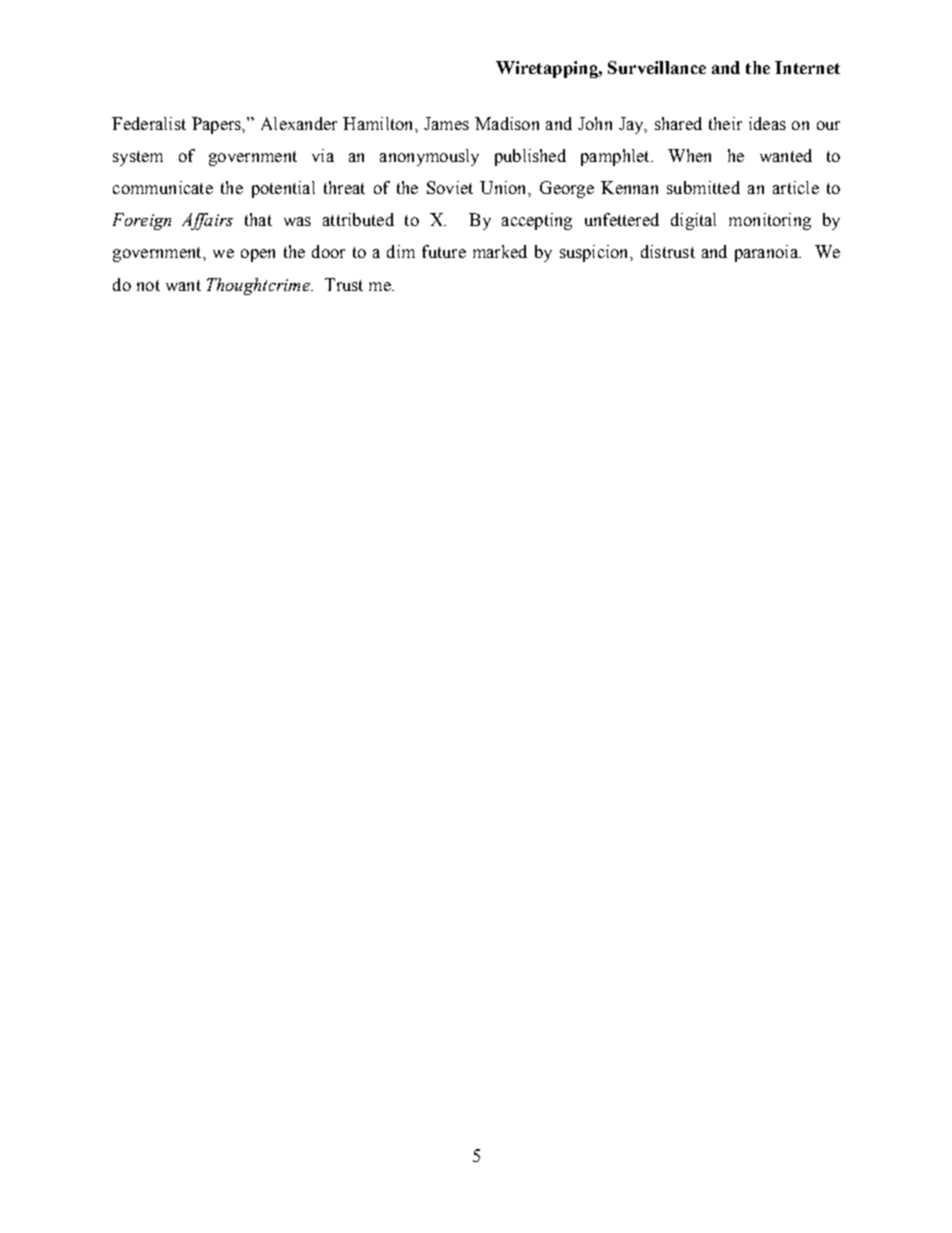 The width and height of the document is (952, 1233). Describe the element at coordinates (537, 221) in the document. I see `accepting` at that location.
